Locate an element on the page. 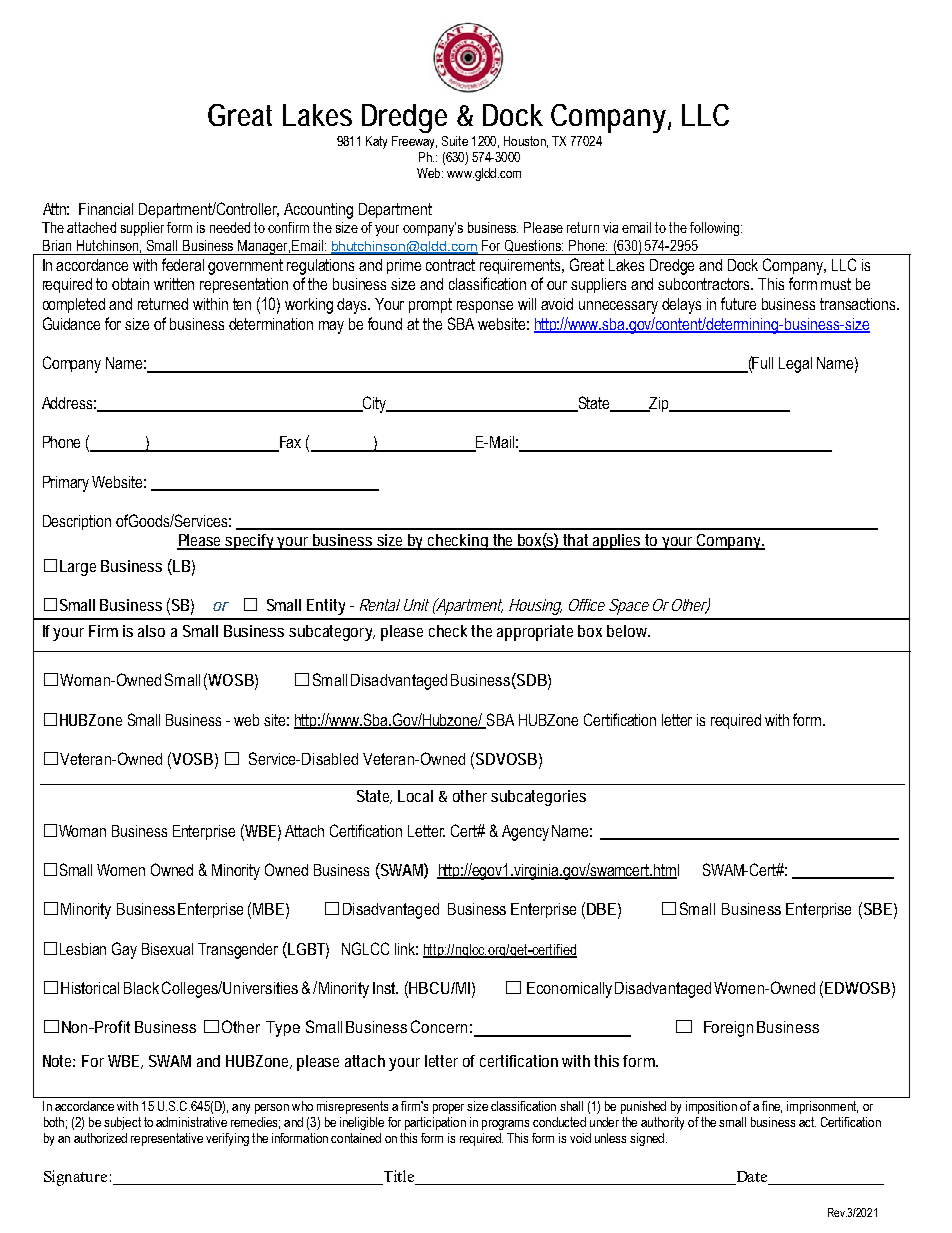 The width and height of the image is (952, 1233). DBE is located at coordinates (601, 909).
